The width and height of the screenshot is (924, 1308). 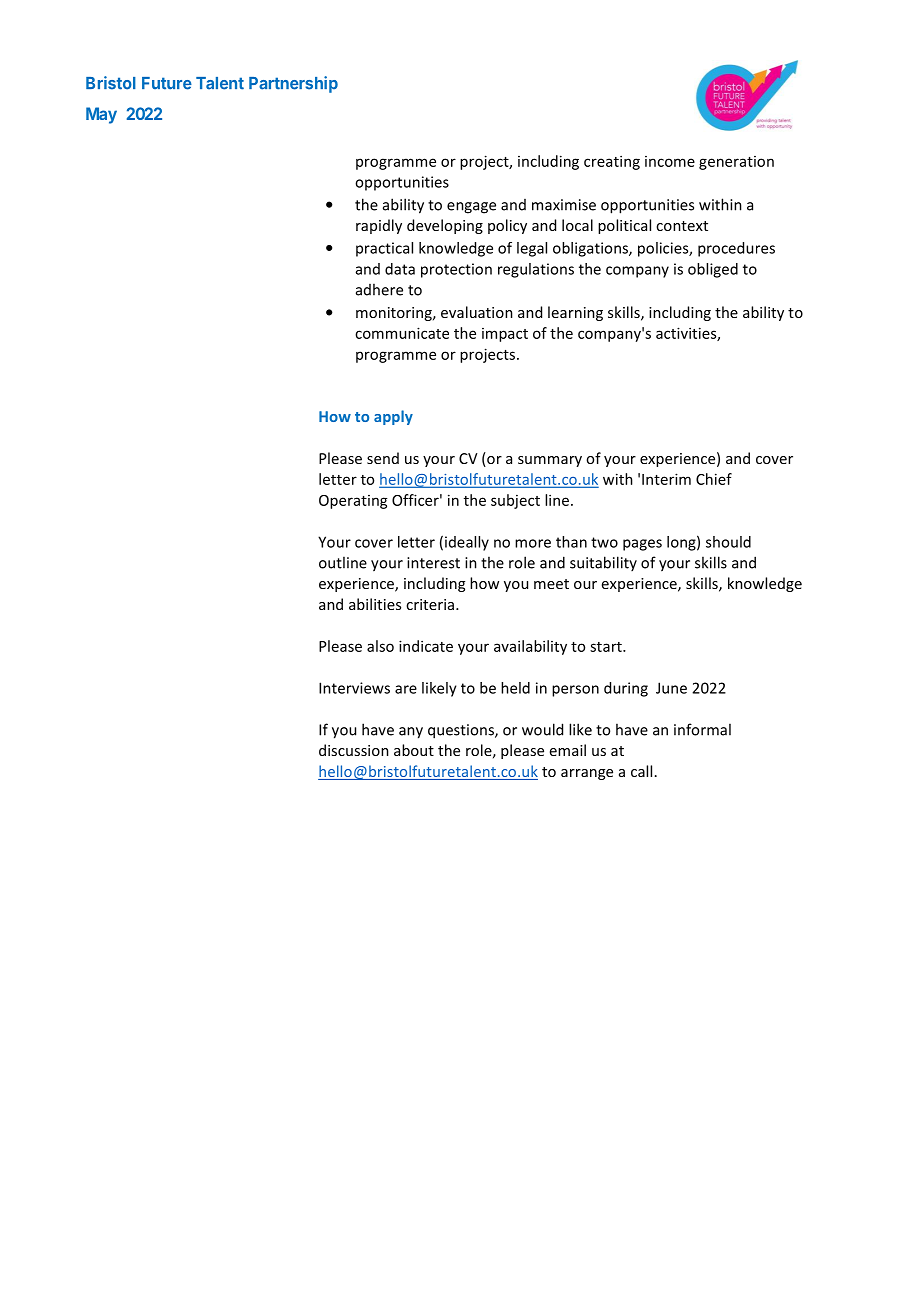 I want to click on May, so click(x=101, y=115).
